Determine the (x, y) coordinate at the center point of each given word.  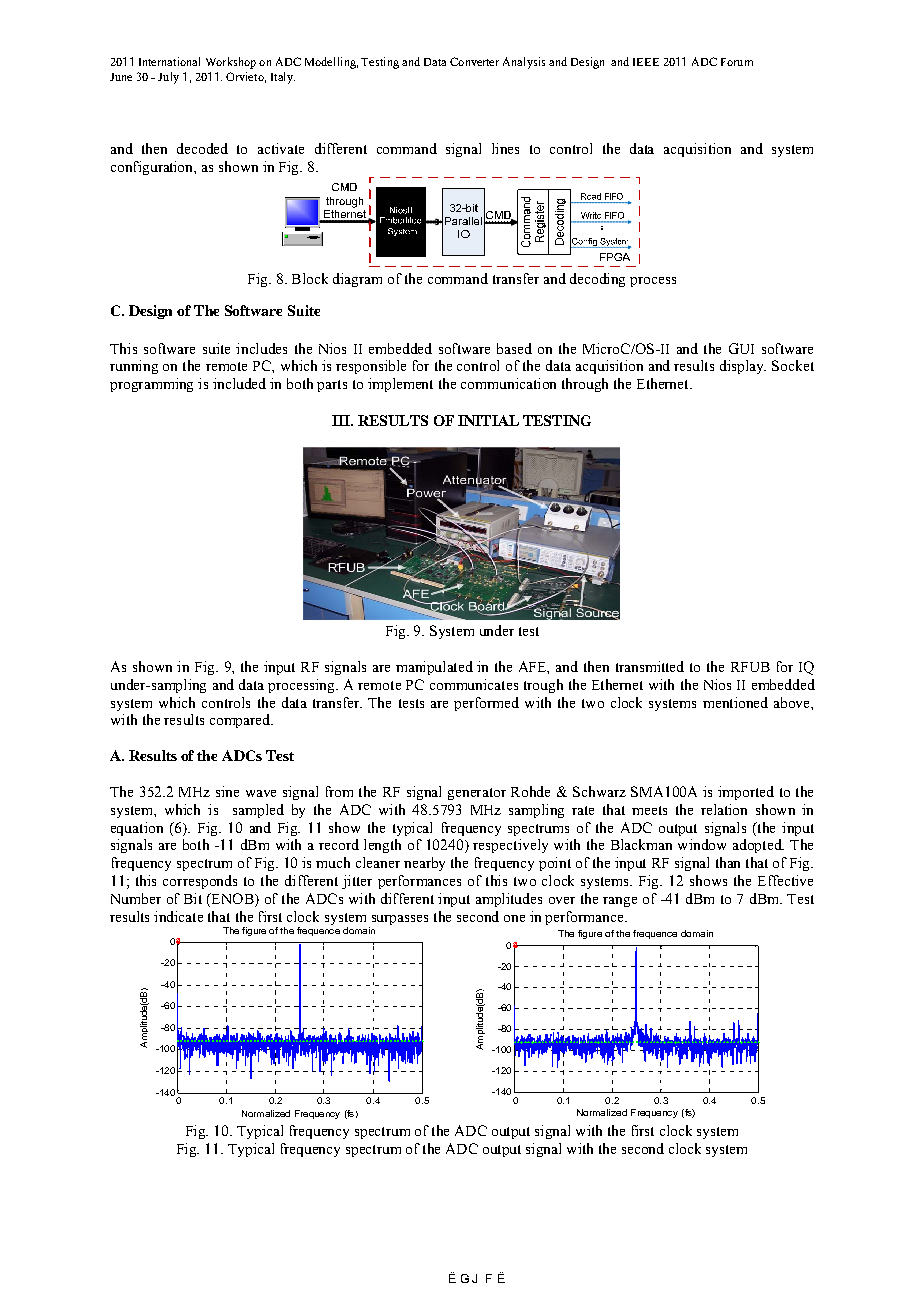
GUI (741, 348)
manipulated (434, 668)
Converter (474, 61)
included (239, 383)
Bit (193, 898)
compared (241, 721)
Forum (737, 62)
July (168, 78)
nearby (424, 864)
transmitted (650, 666)
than (728, 862)
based (514, 348)
